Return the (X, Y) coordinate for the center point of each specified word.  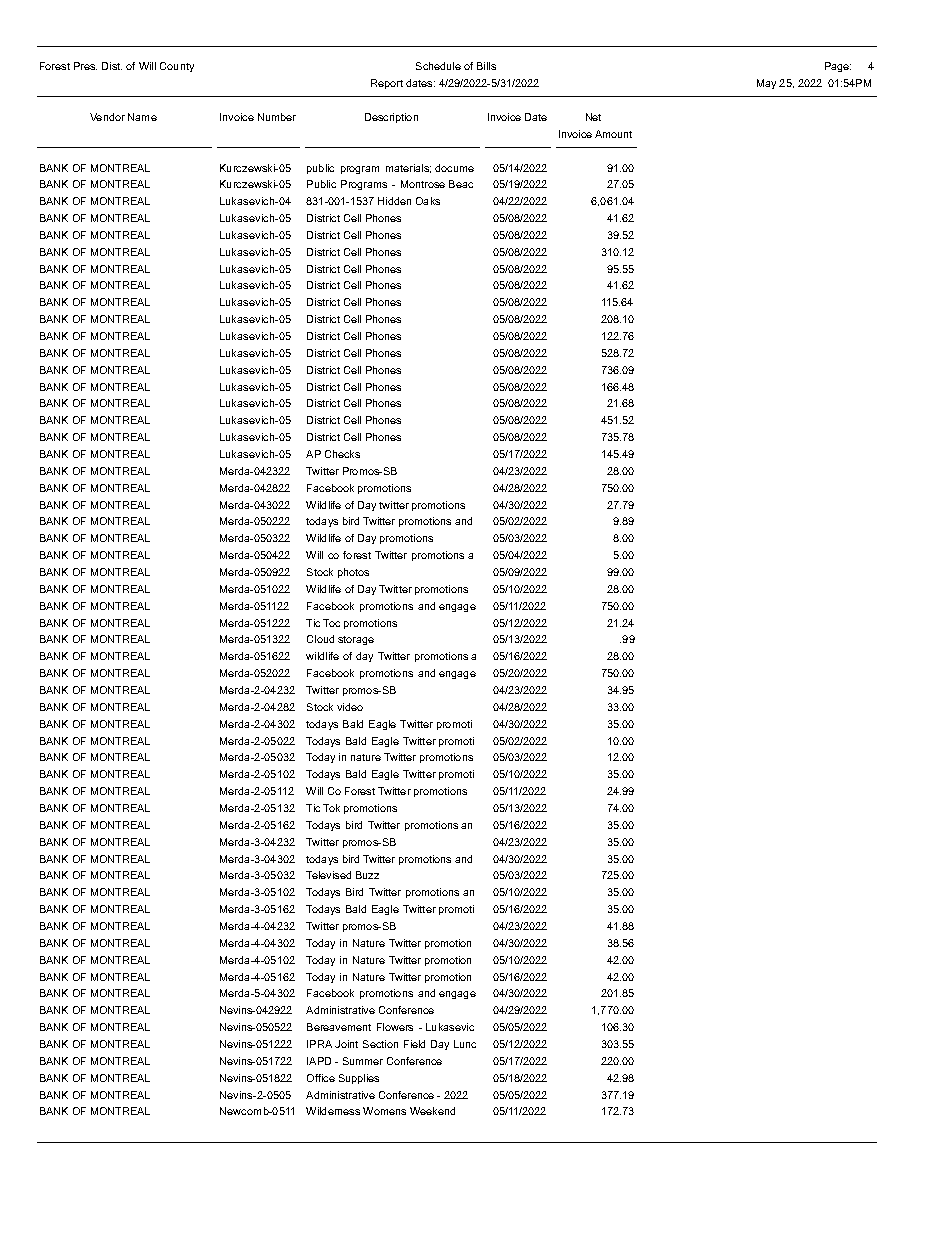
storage (356, 640)
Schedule (438, 66)
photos (353, 573)
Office (321, 1078)
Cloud (320, 639)
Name (142, 117)
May (766, 84)
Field (414, 1044)
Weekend (432, 1111)
